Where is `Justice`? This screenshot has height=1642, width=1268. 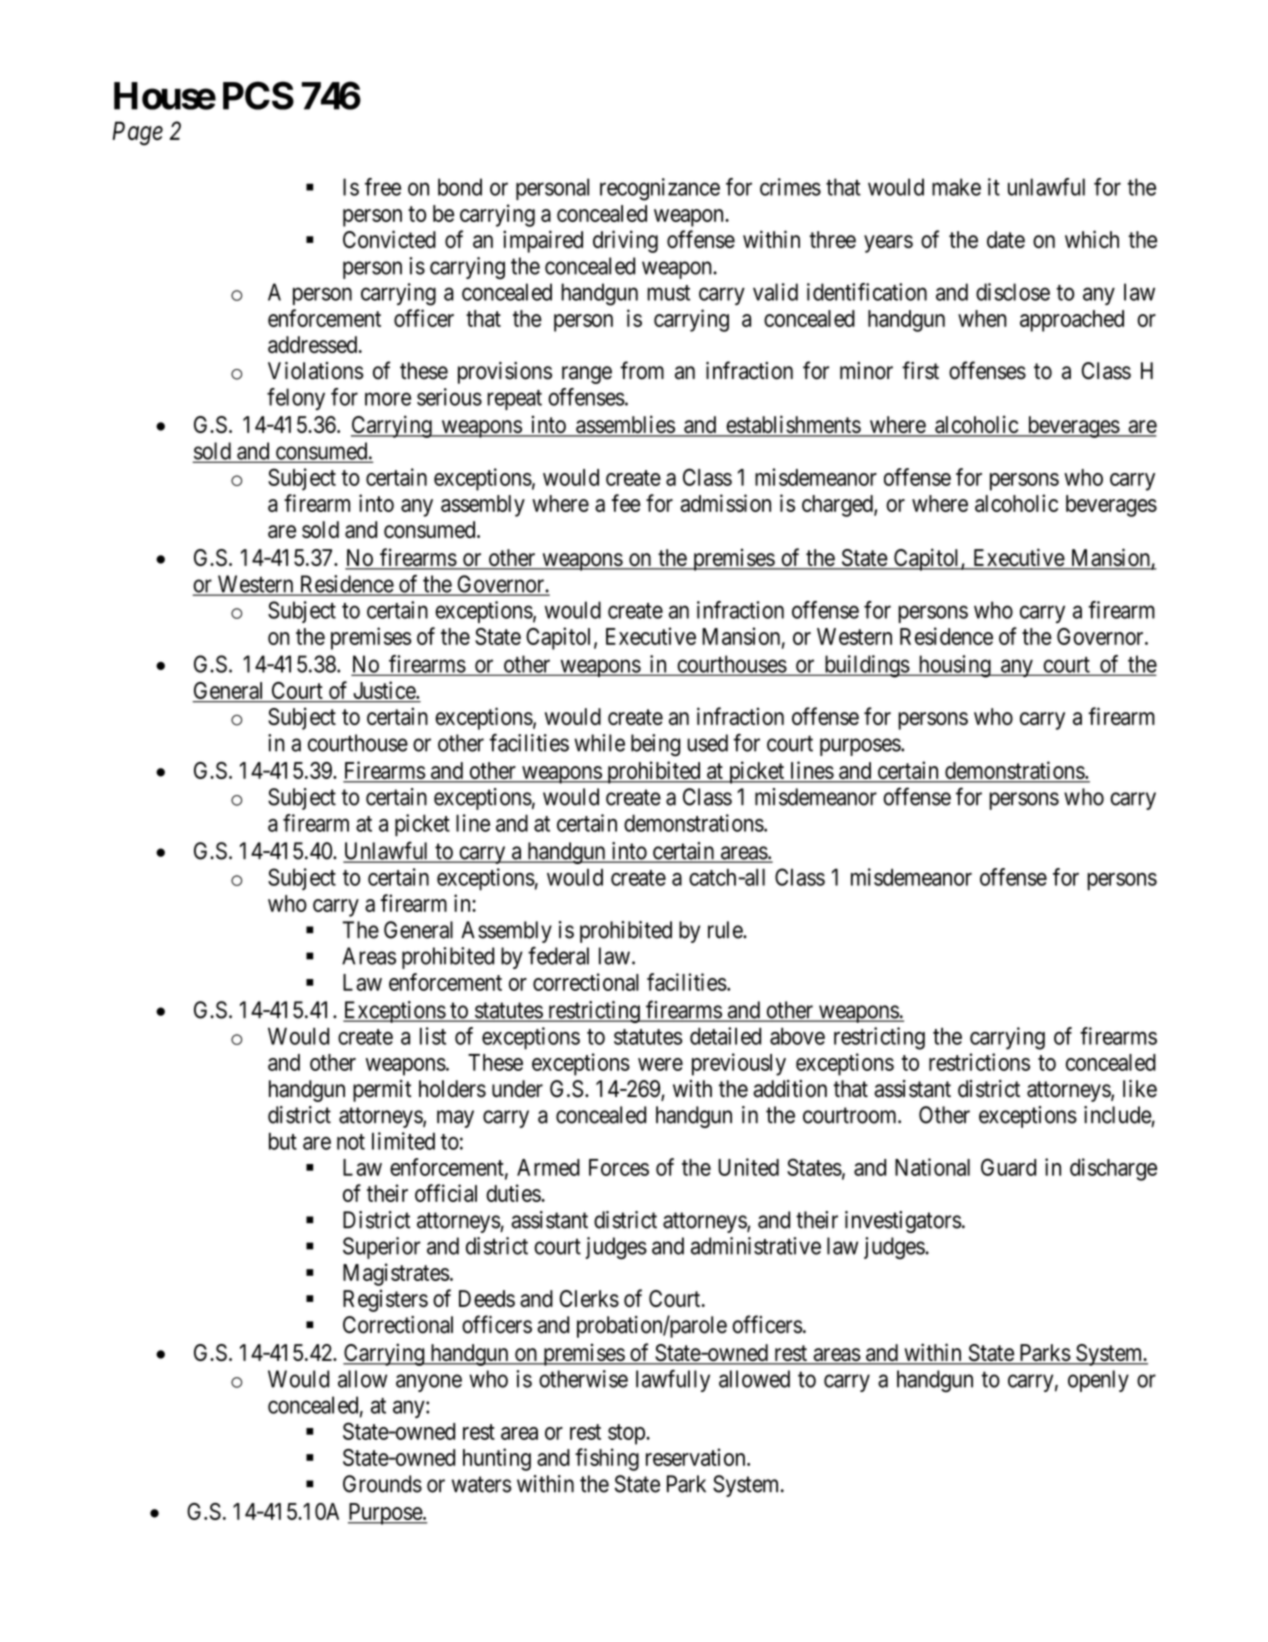 Justice is located at coordinates (385, 690).
